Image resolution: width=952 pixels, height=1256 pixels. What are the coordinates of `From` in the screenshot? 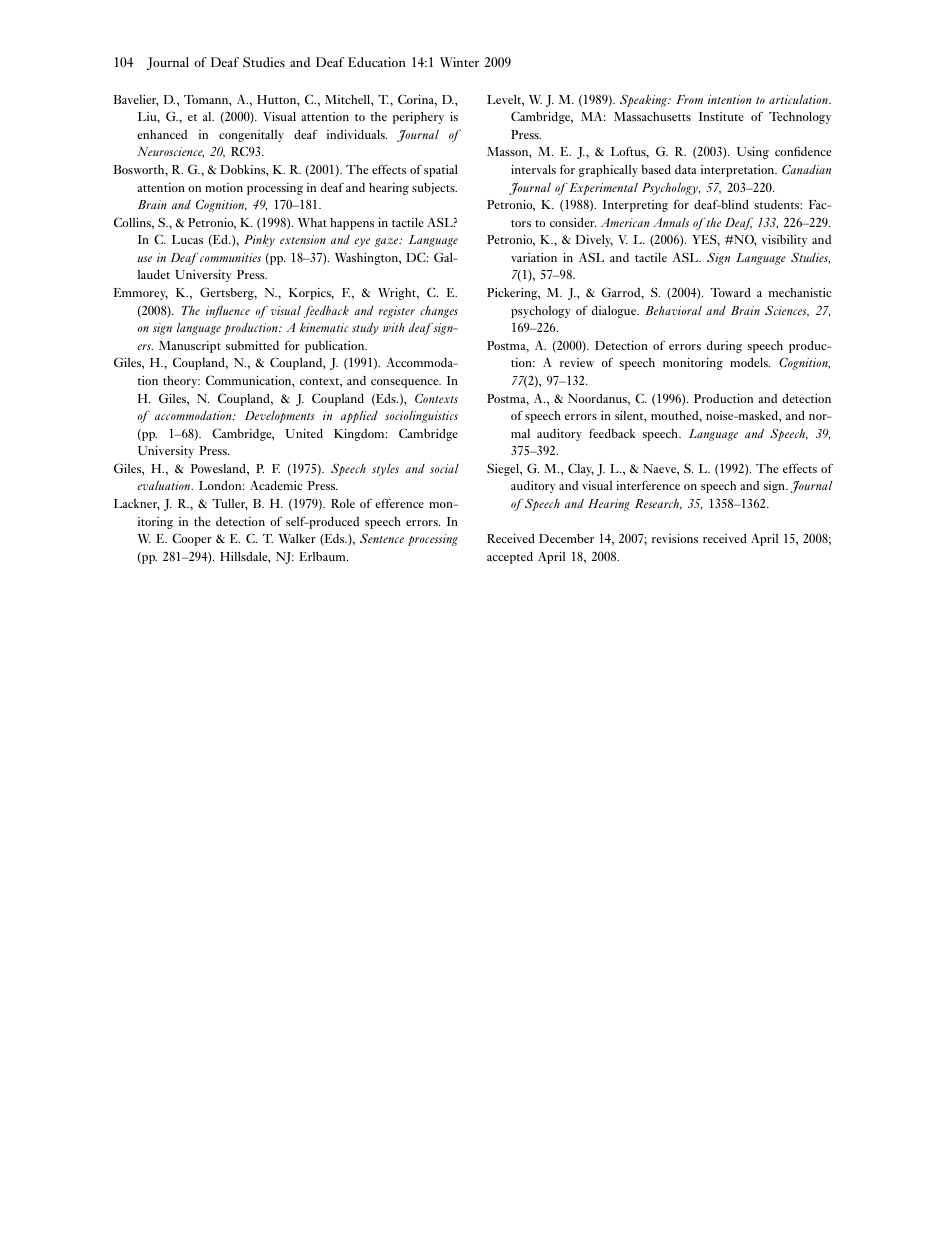 It's located at (689, 99).
